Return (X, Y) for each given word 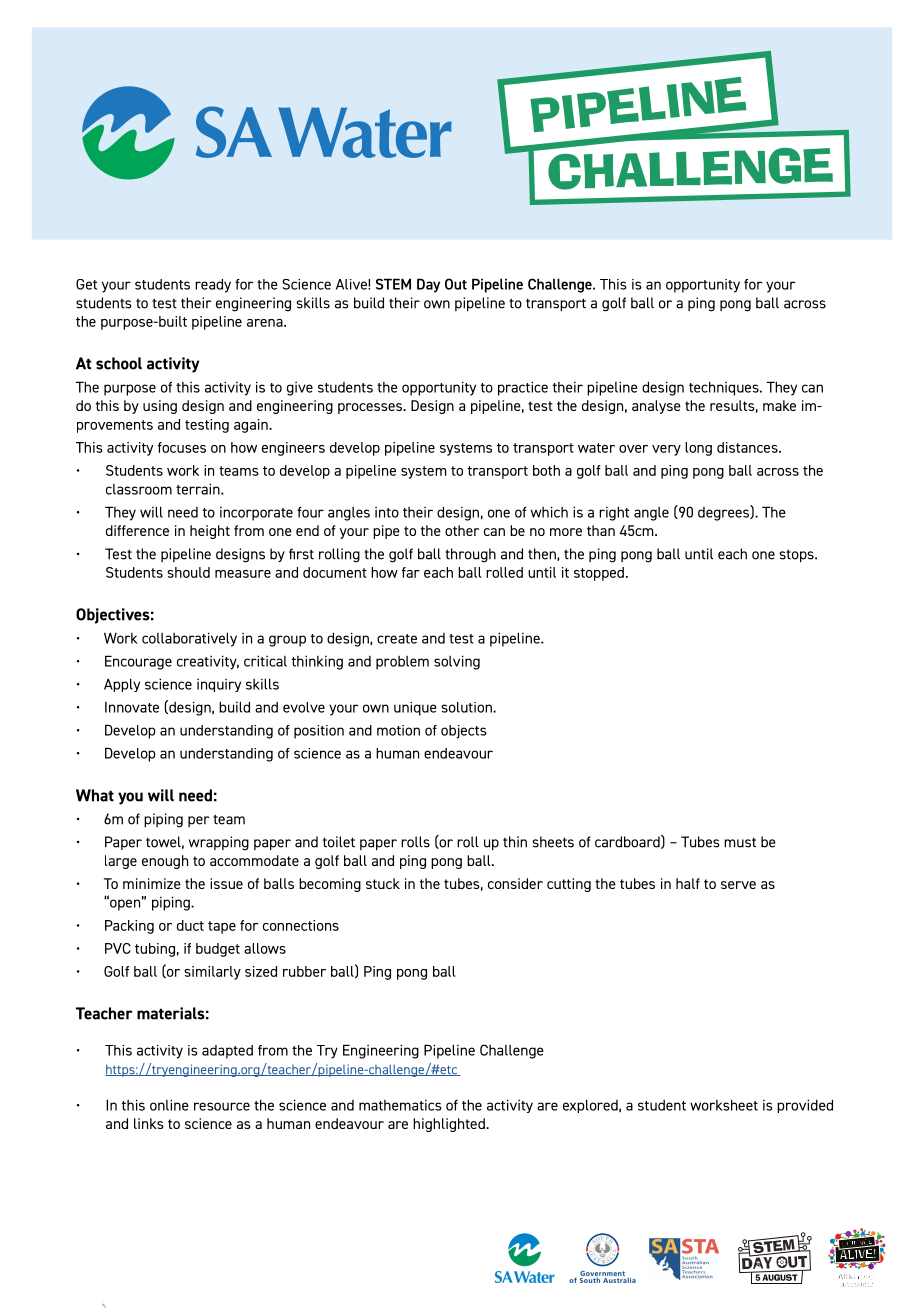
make (779, 405)
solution (467, 707)
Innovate (132, 707)
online (169, 1105)
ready (213, 286)
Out (456, 284)
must (740, 842)
